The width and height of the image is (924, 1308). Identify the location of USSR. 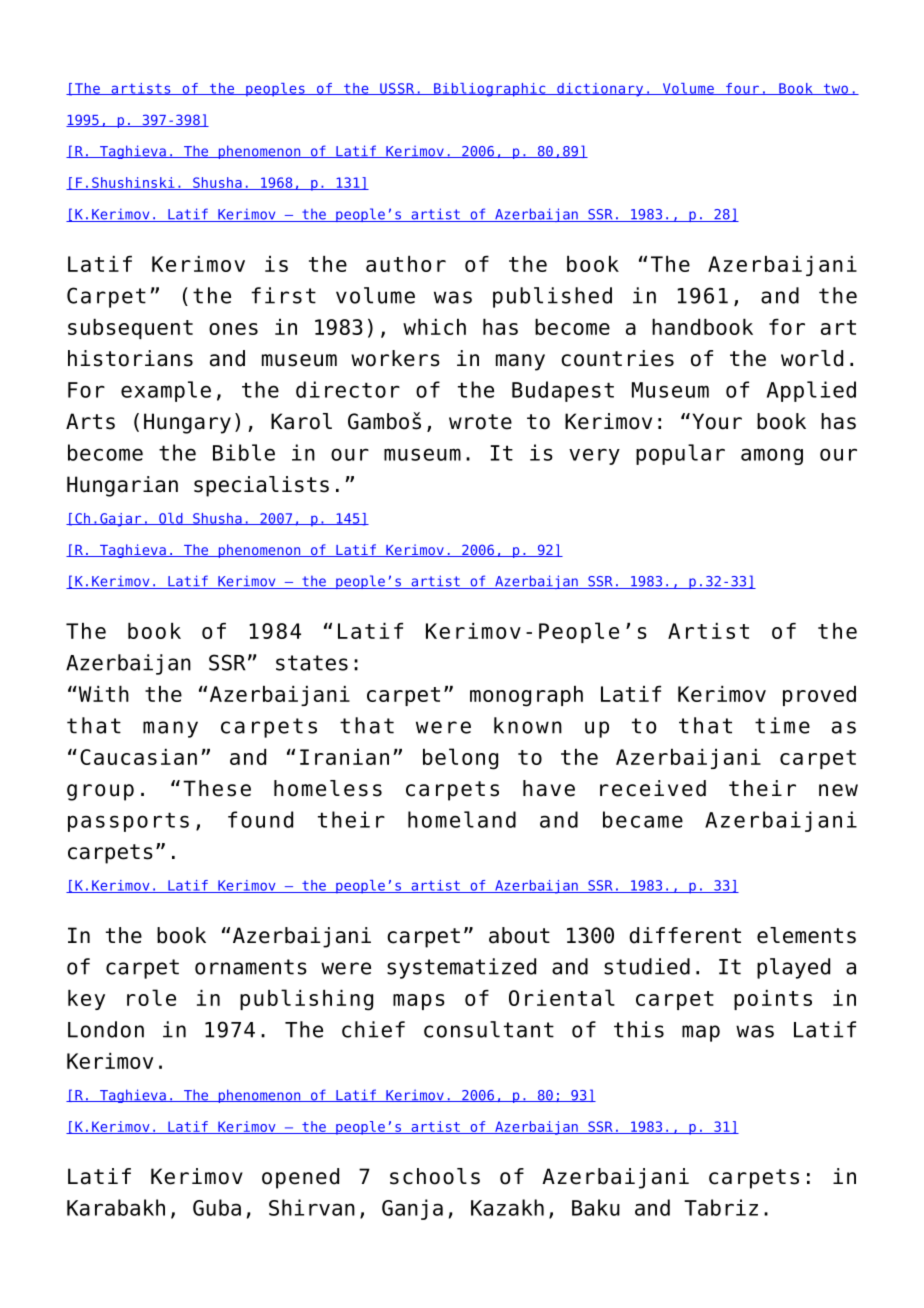
(397, 89).
